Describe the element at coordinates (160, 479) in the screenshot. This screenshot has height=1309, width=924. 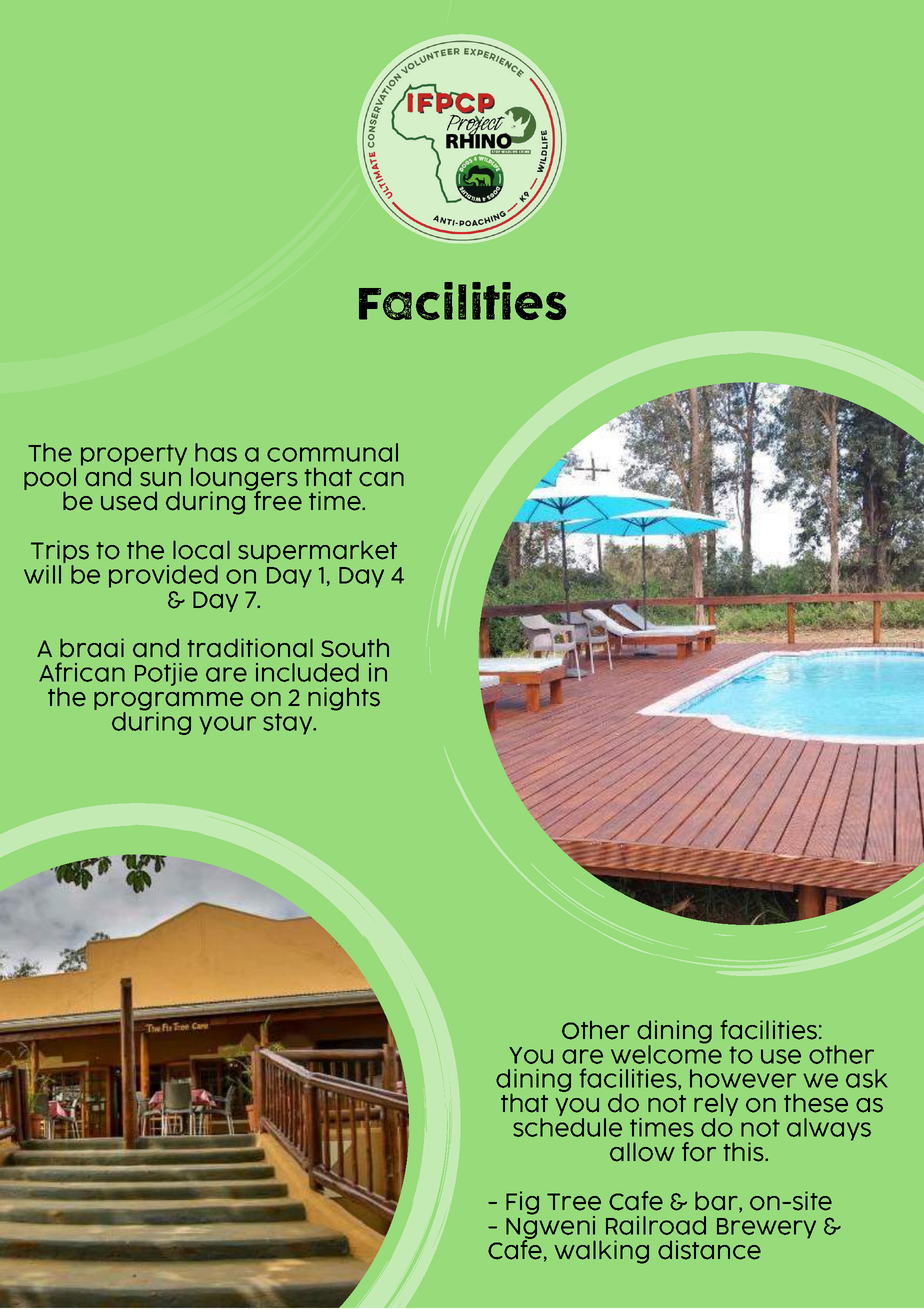
I see `sun` at that location.
